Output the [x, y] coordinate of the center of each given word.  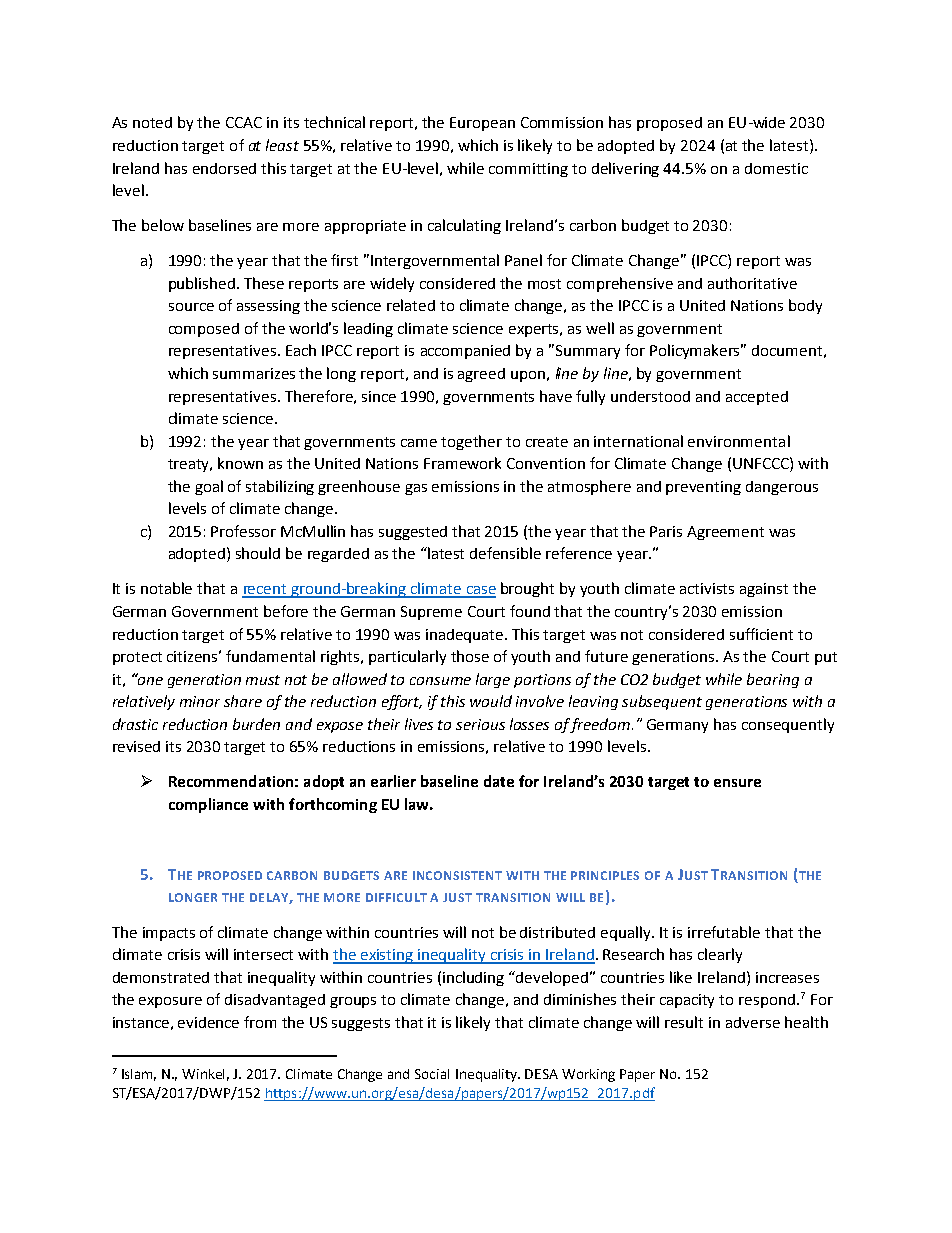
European [482, 124]
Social [432, 1074]
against [764, 590]
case [480, 591]
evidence [208, 1022]
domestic [776, 168]
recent [265, 590]
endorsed [224, 168]
